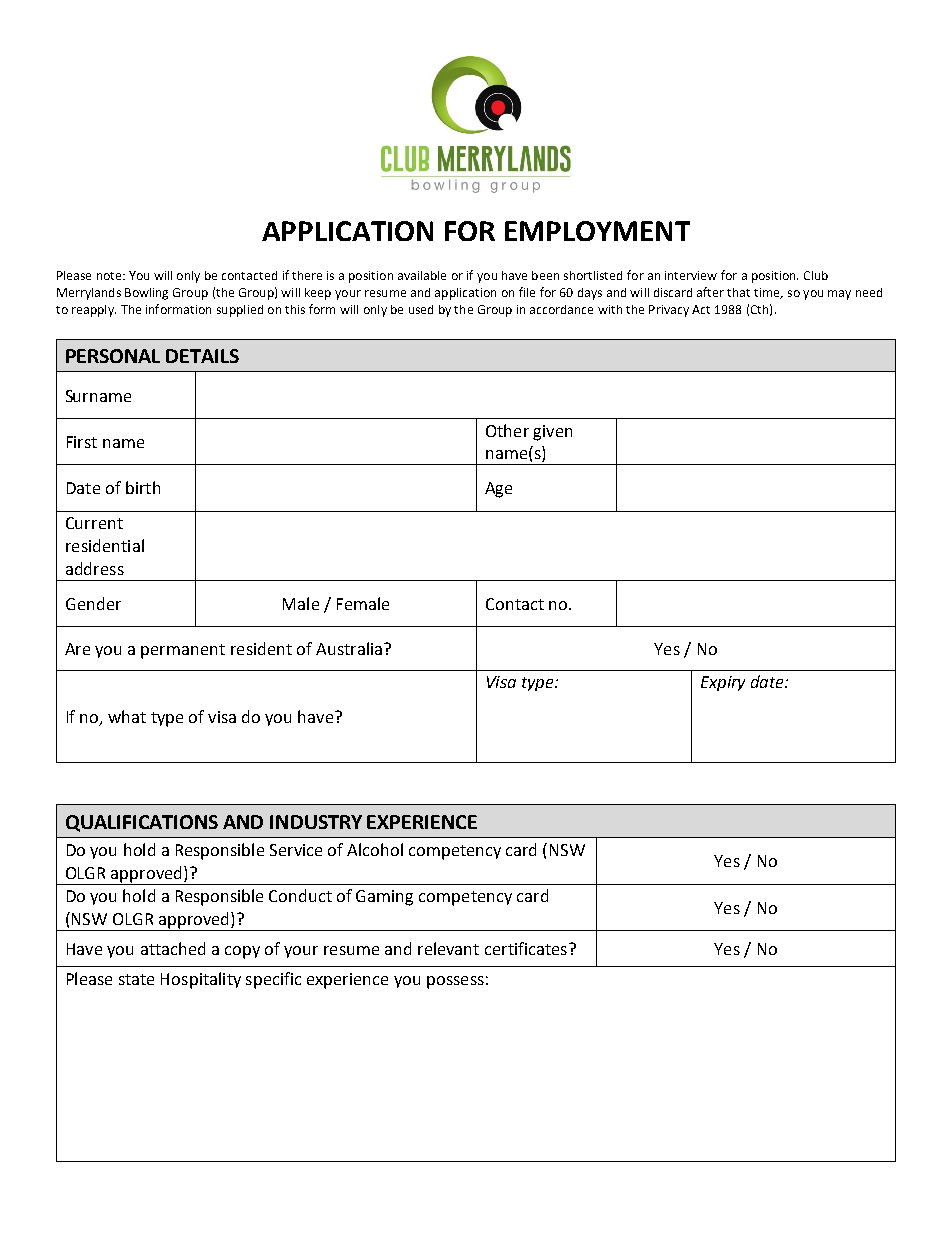 Image resolution: width=952 pixels, height=1233 pixels. I want to click on Expiry, so click(723, 683).
